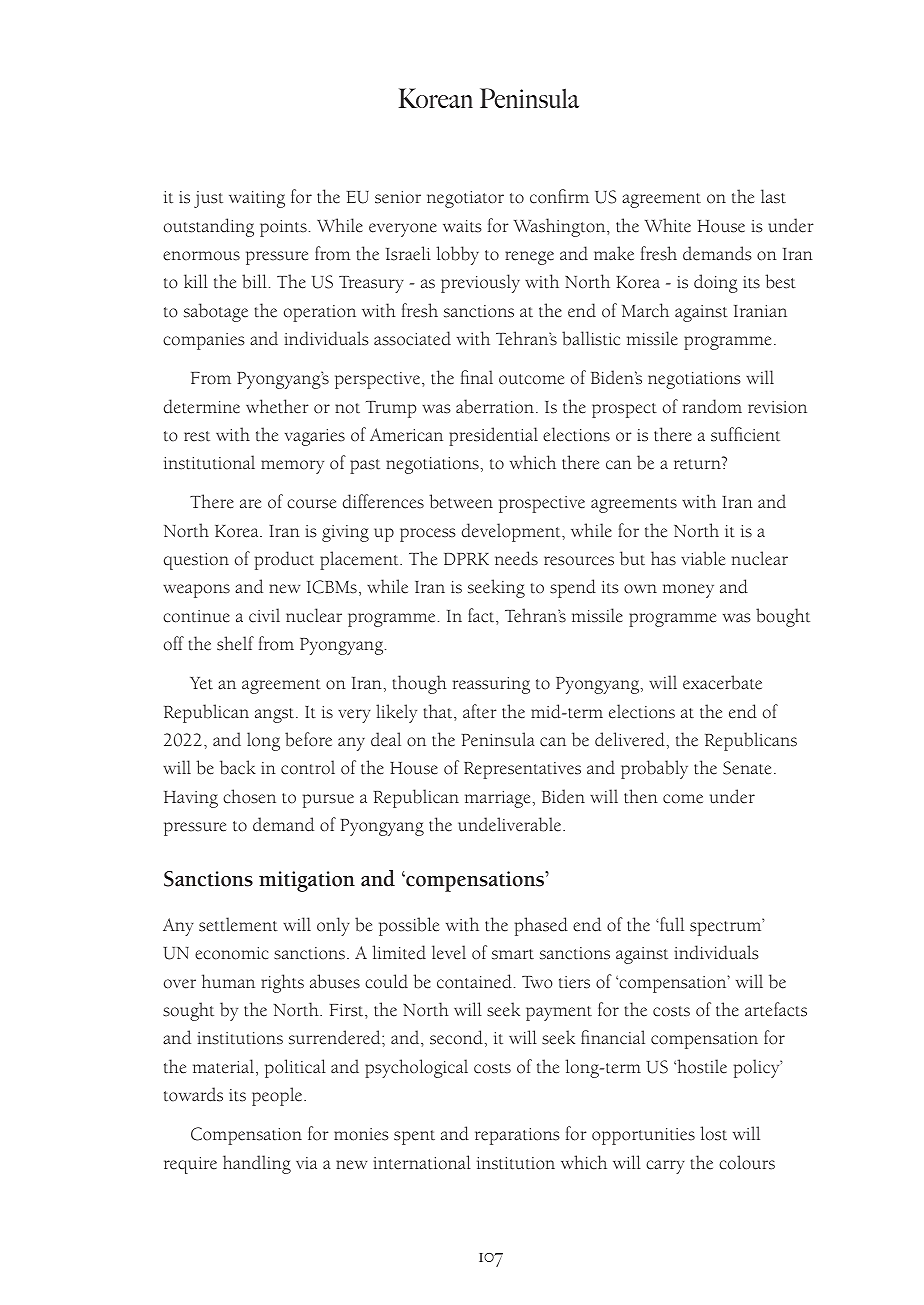 This screenshot has height=1305, width=924. I want to click on money, so click(688, 591).
